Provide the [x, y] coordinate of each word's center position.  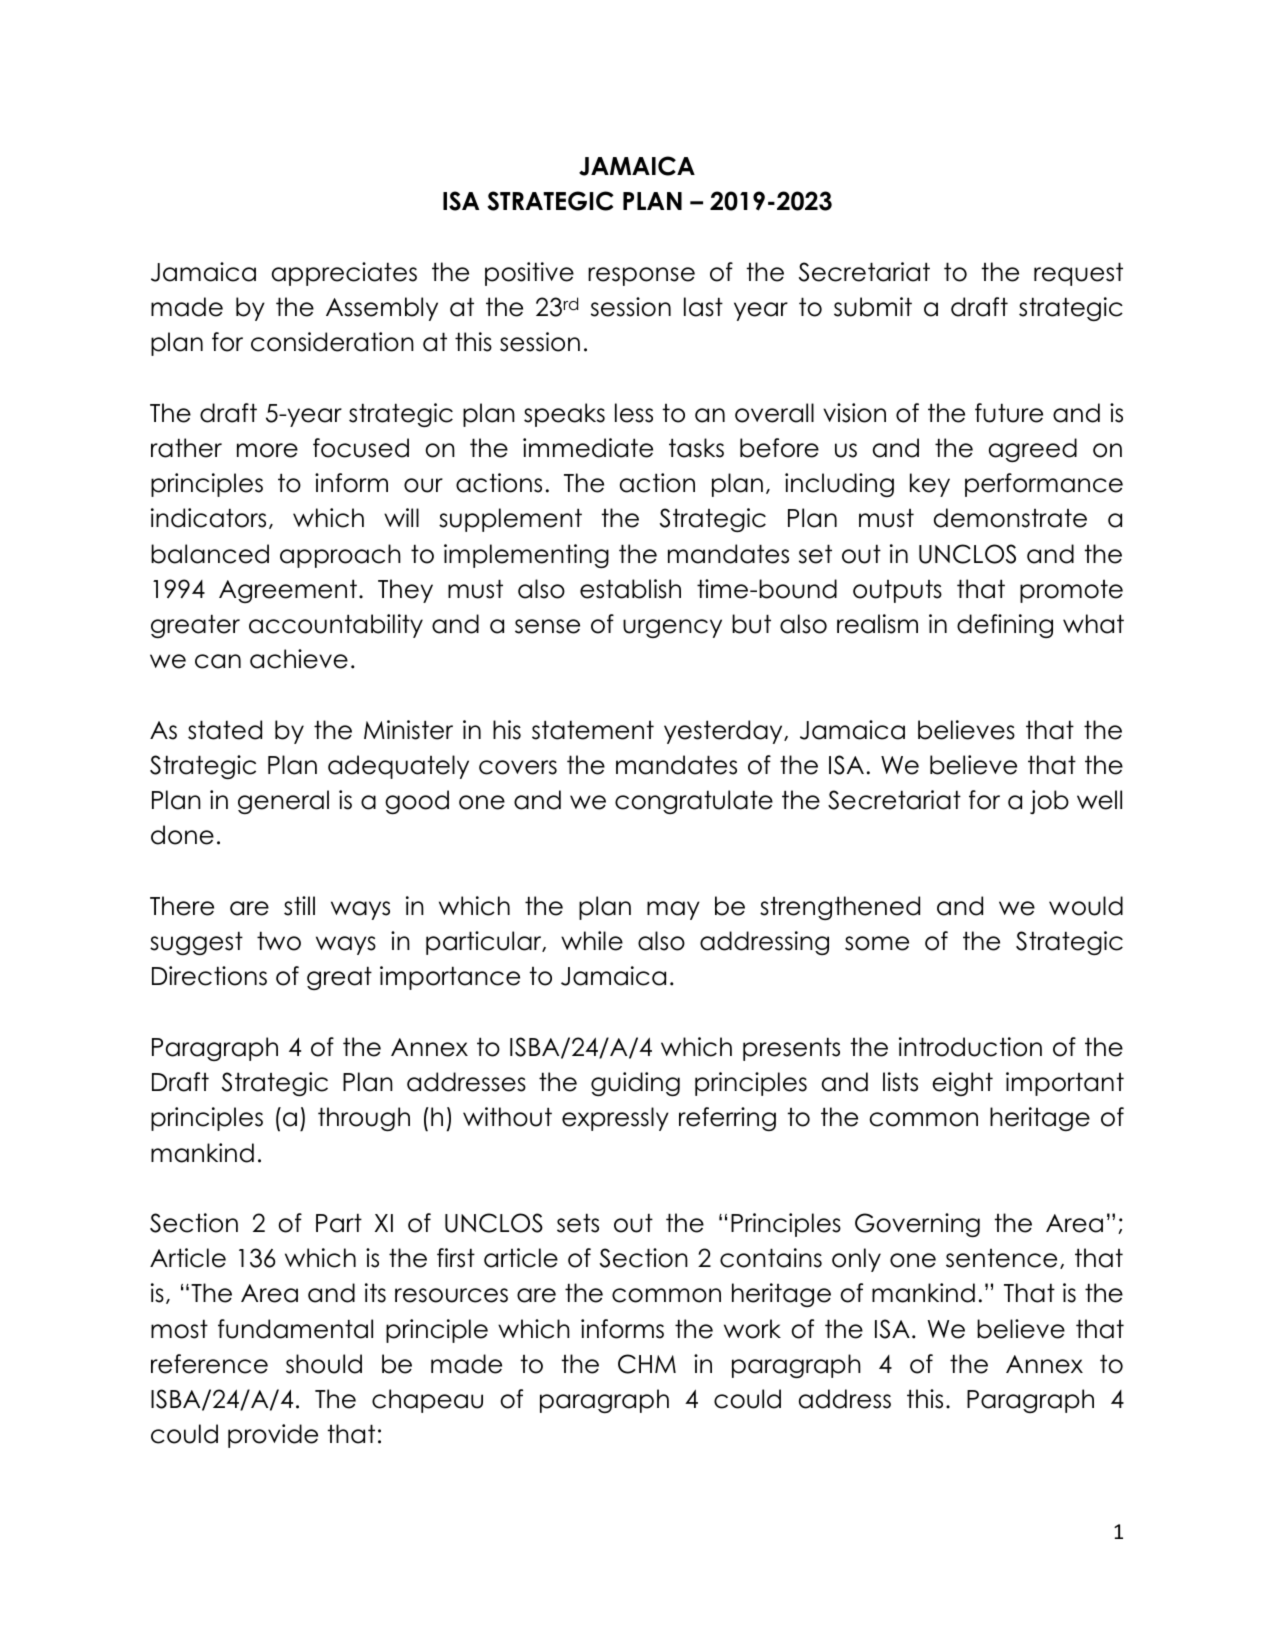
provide [273, 1436]
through [364, 1119]
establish [630, 589]
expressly [615, 1119]
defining [1005, 626]
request [1078, 274]
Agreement [288, 591]
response [641, 276]
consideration [332, 342]
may [673, 910]
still [299, 906]
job [1049, 802]
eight [962, 1084]
